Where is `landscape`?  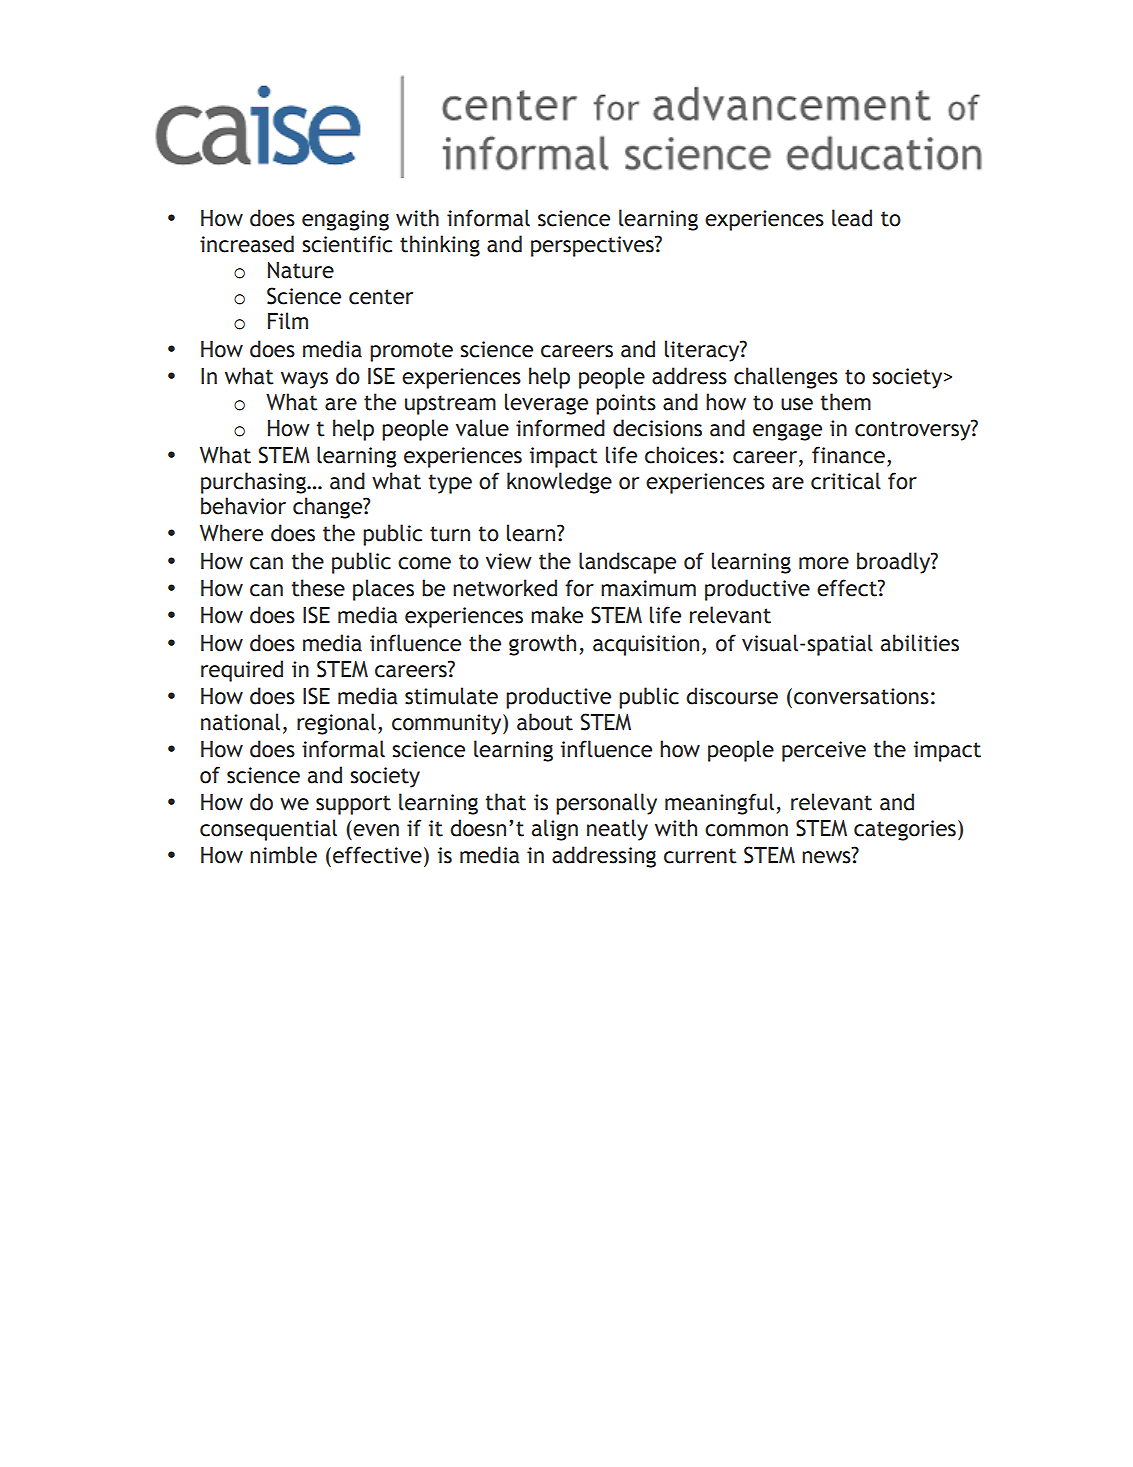
landscape is located at coordinates (627, 563).
